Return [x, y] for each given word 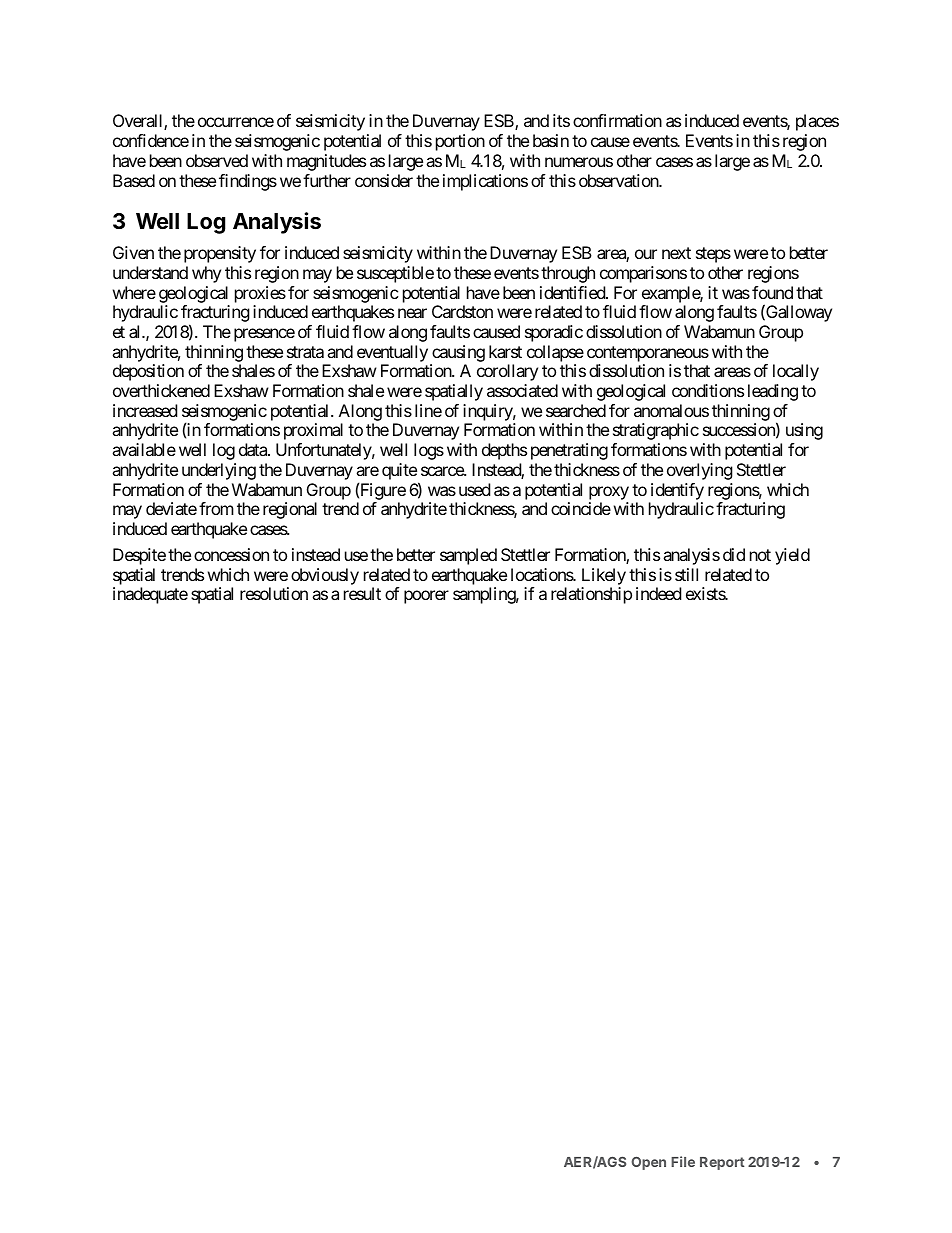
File [683, 1161]
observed [217, 160]
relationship [591, 595]
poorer [426, 597]
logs [429, 451]
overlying [700, 471]
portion [460, 142]
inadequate [150, 595]
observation [619, 180]
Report [722, 1163]
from [216, 508]
